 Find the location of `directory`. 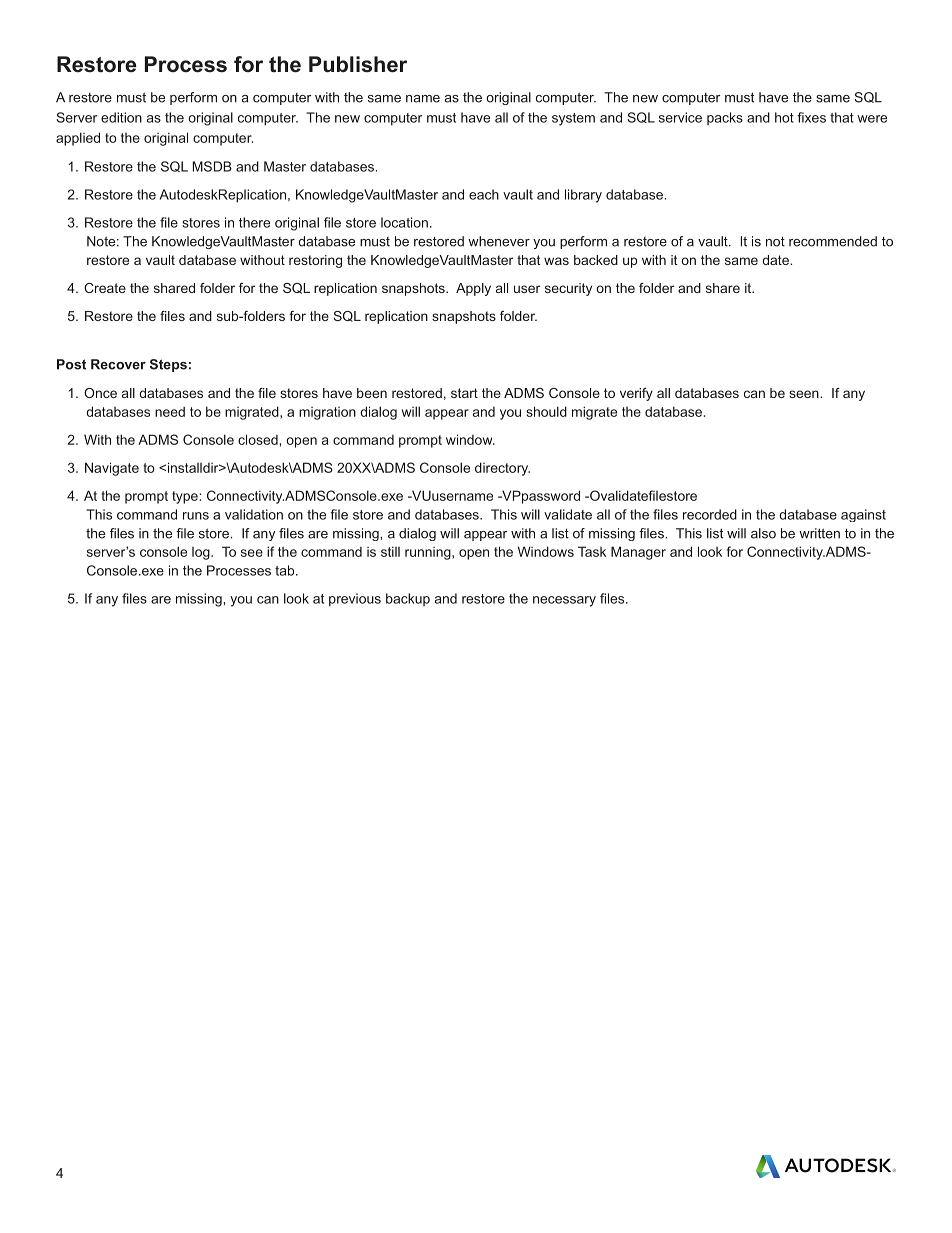

directory is located at coordinates (502, 469).
